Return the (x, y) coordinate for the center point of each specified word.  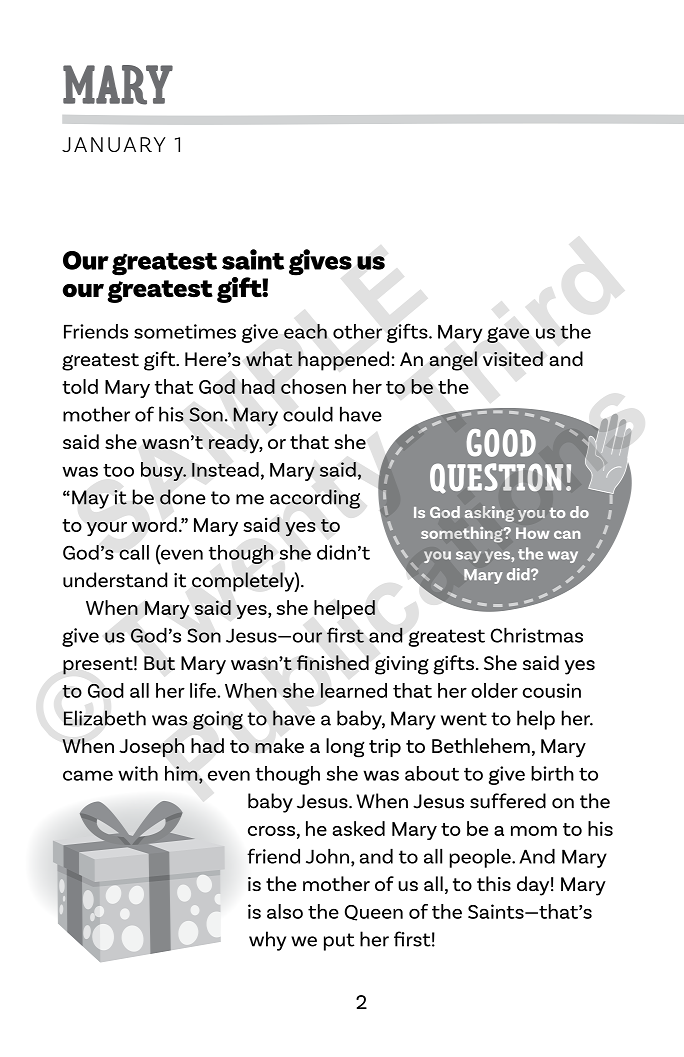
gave (508, 335)
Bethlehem (481, 745)
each (305, 331)
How (532, 533)
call (134, 552)
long (345, 748)
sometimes (185, 331)
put (339, 942)
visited (513, 359)
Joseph (151, 747)
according (315, 499)
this (494, 883)
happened (343, 361)
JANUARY (114, 144)
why (267, 941)
